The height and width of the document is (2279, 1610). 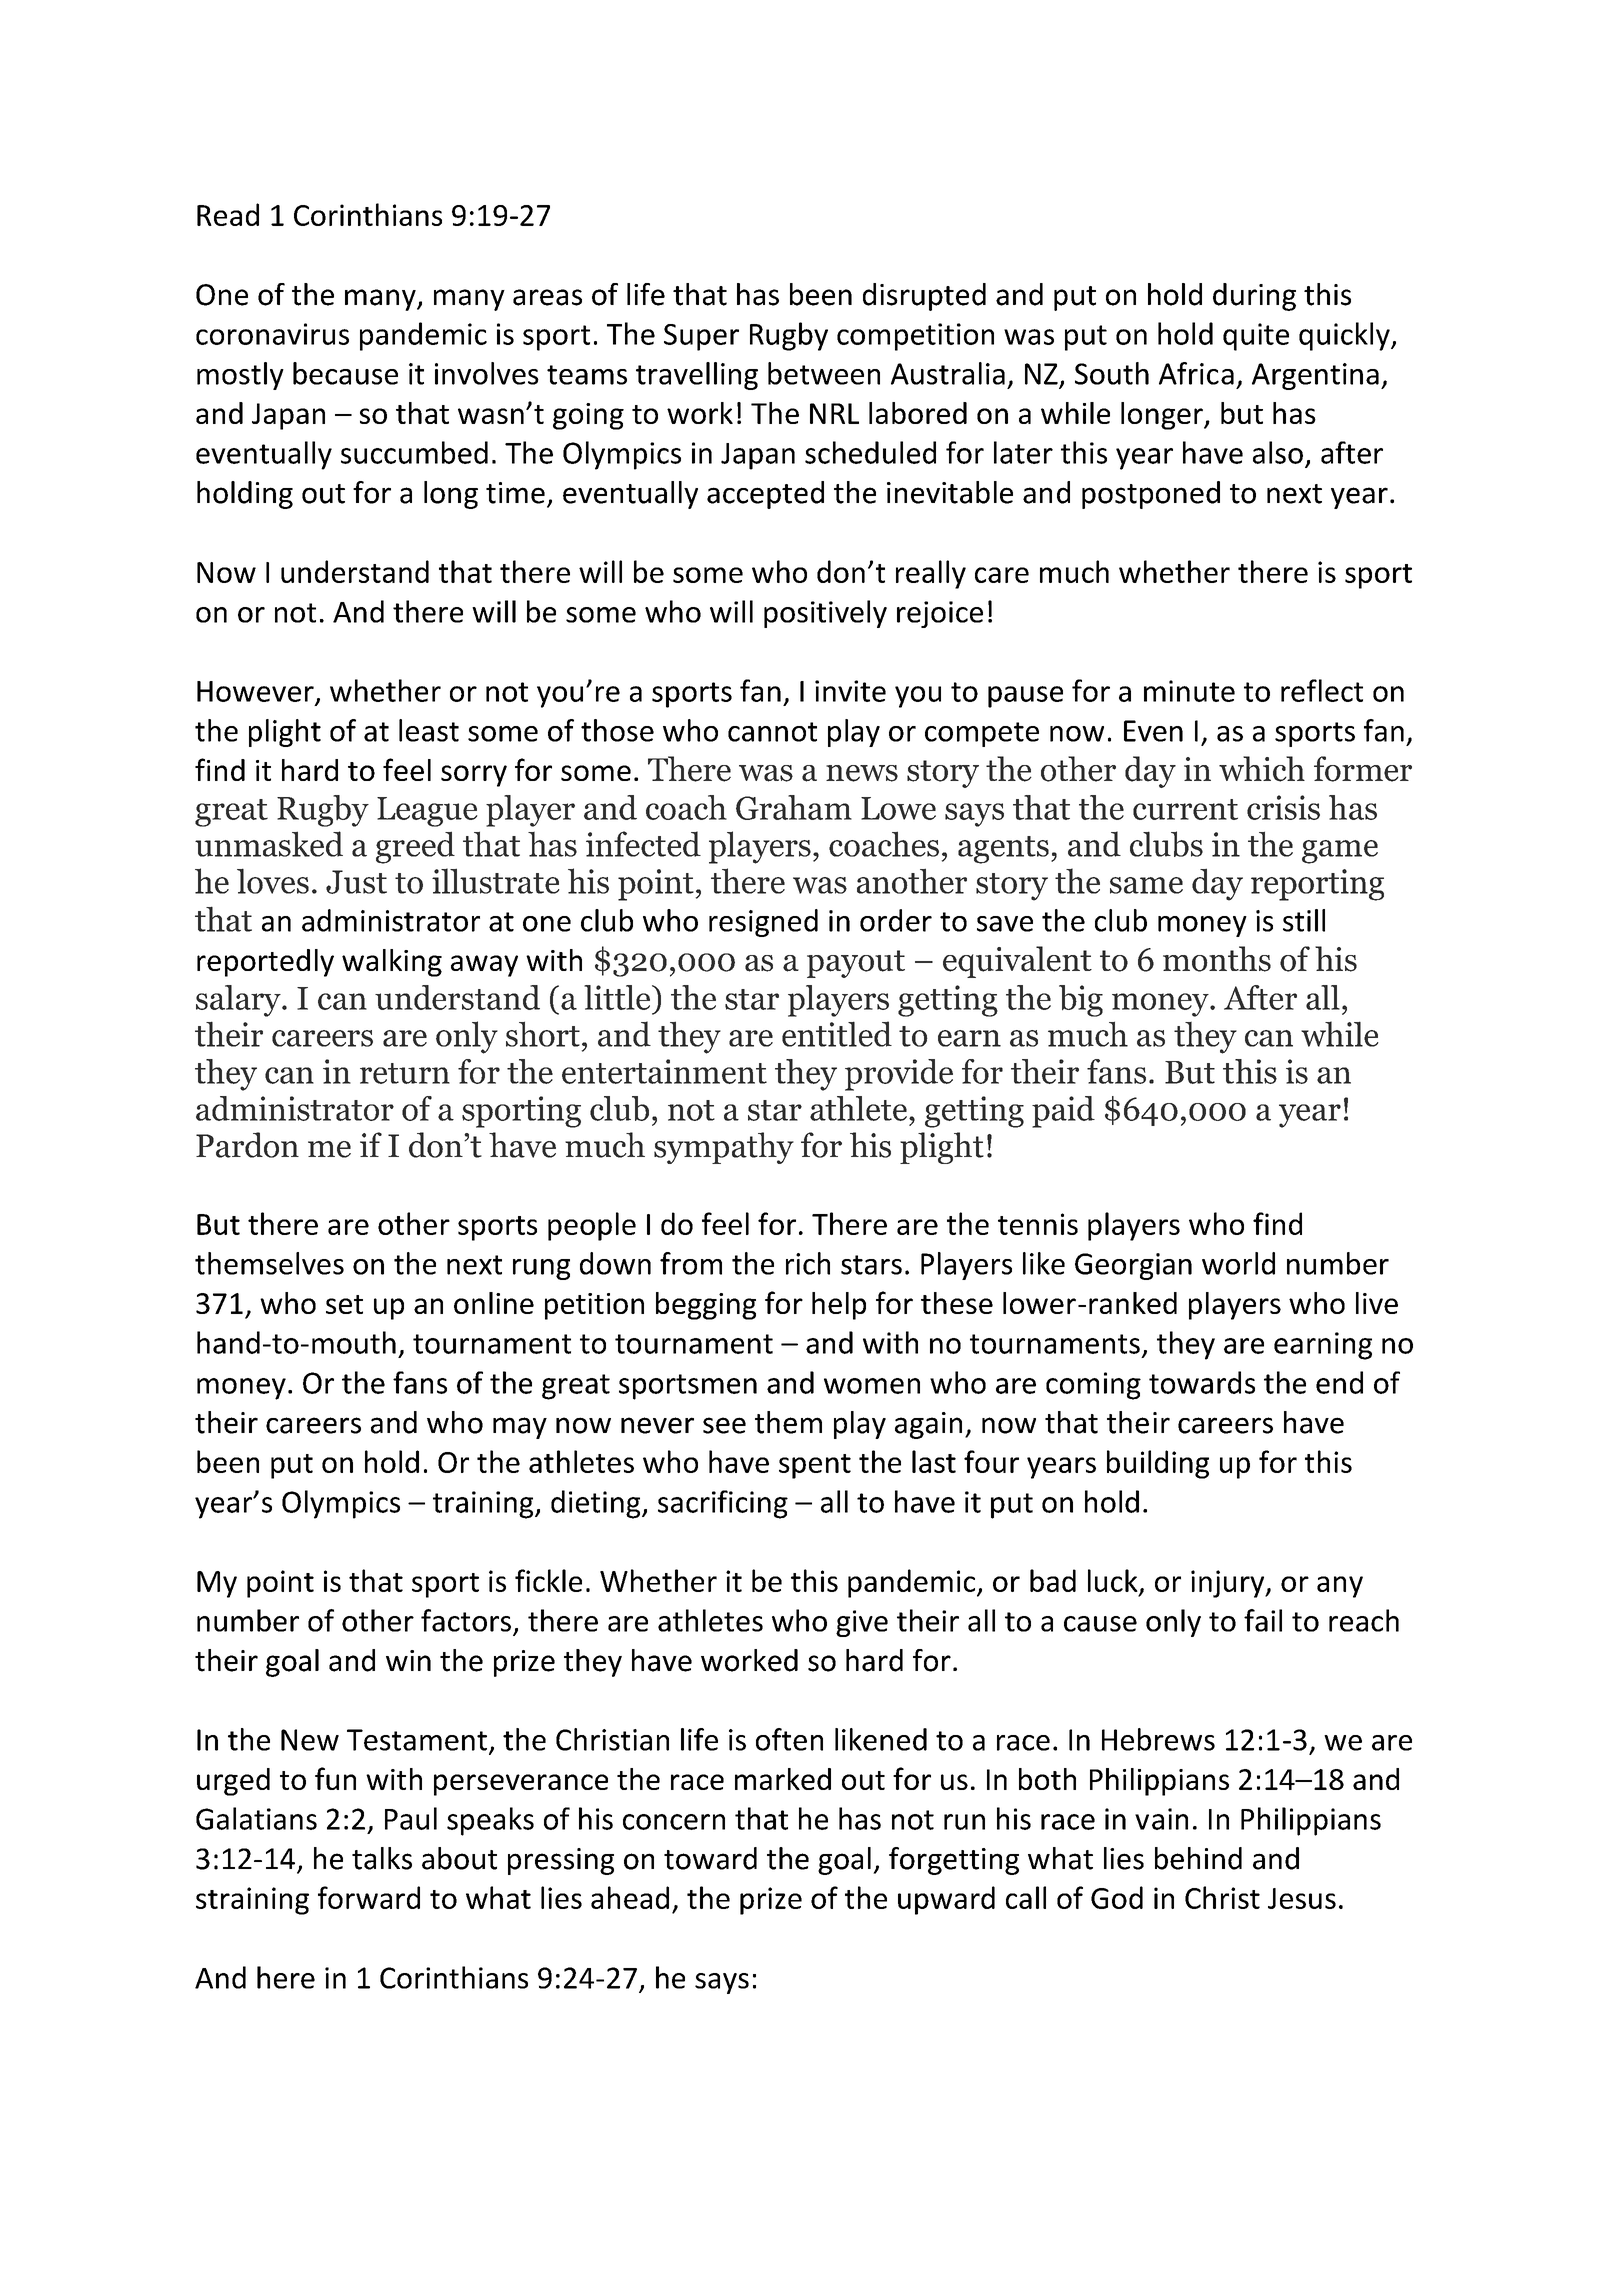 I want to click on Just, so click(x=356, y=882).
